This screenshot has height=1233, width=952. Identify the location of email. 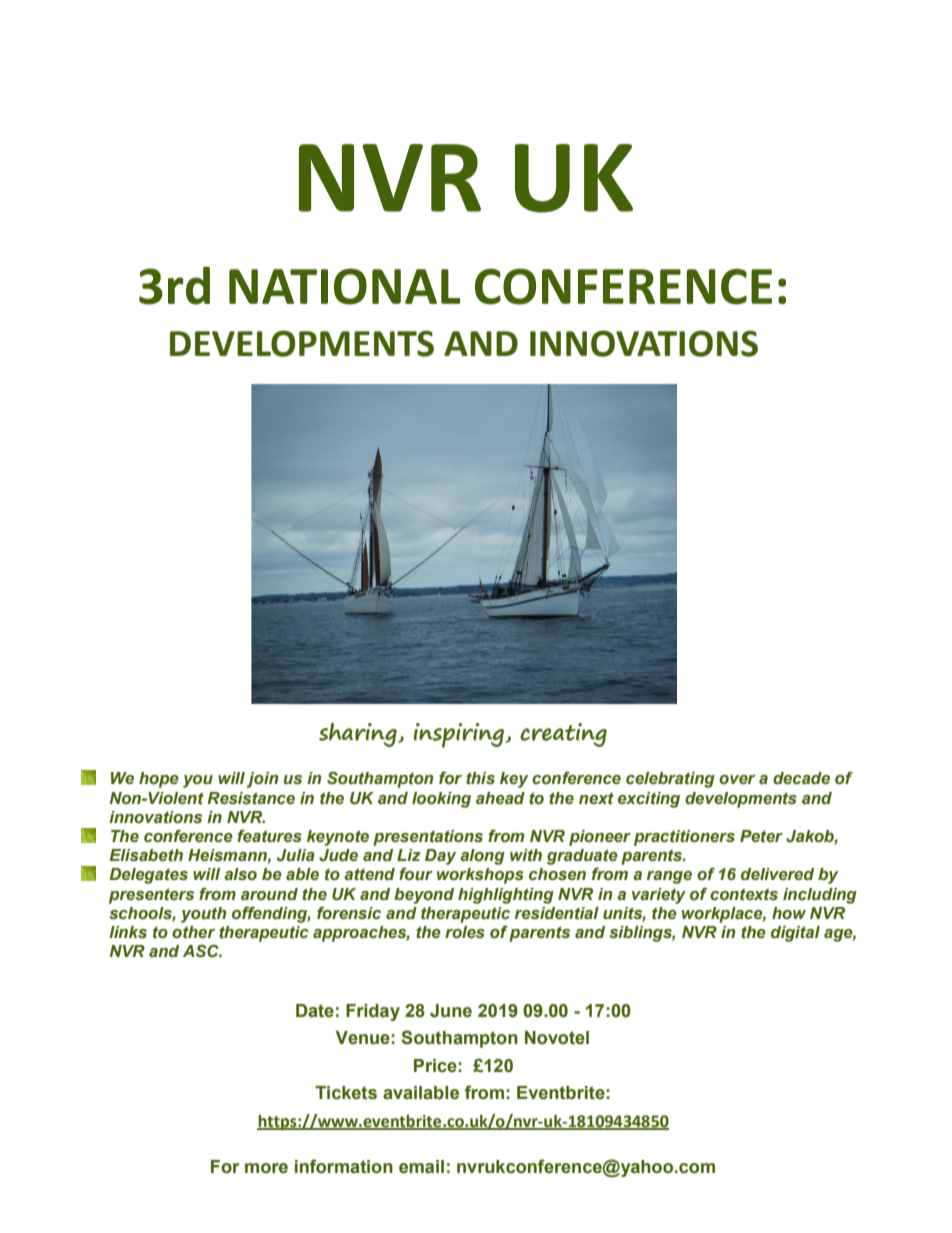
(421, 1167).
